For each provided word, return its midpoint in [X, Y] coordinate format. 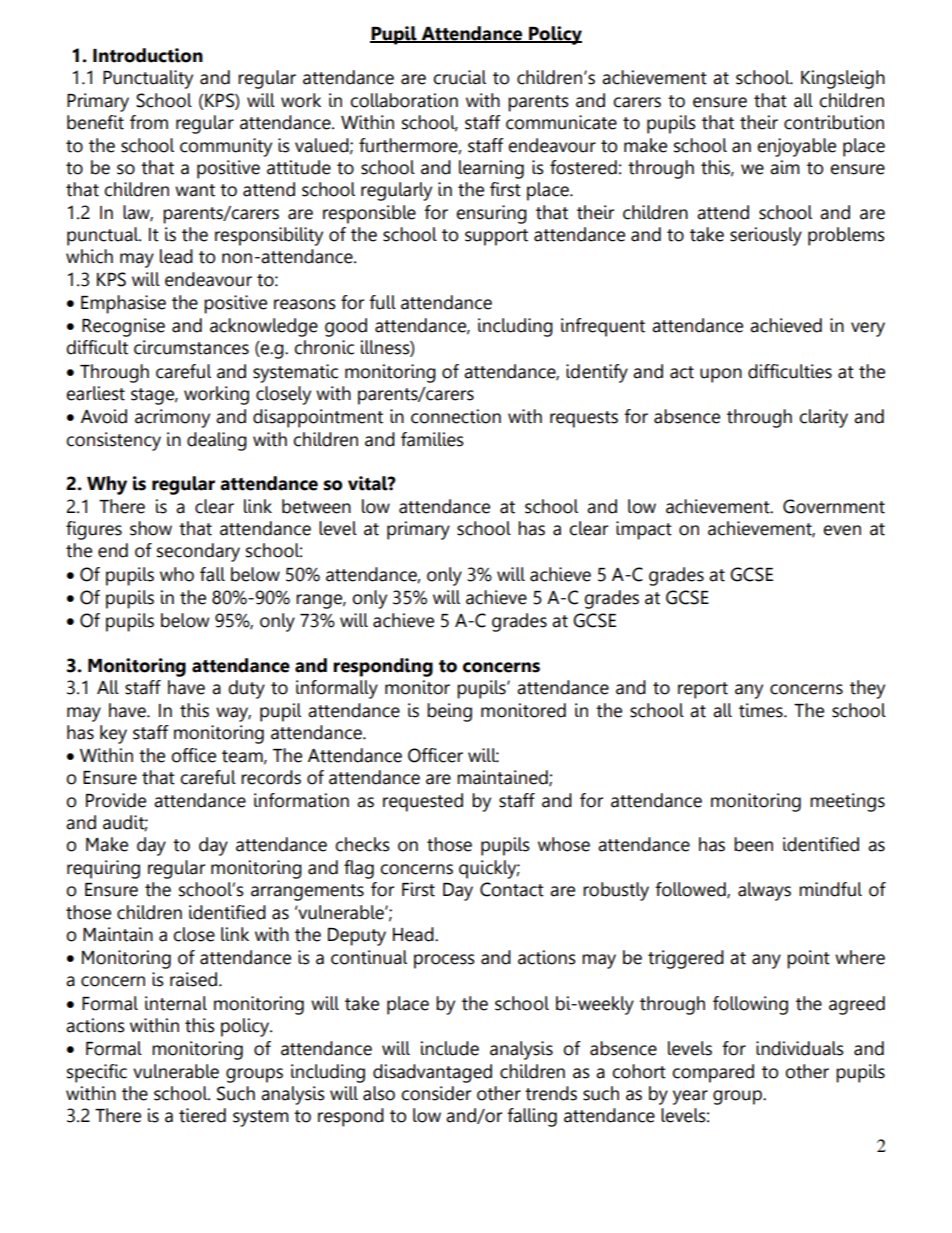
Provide [116, 800]
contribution [834, 122]
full [382, 302]
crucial [459, 77]
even [842, 530]
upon [721, 375]
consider [436, 1093]
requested [423, 802]
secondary [198, 552]
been [753, 844]
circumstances [191, 347]
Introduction [148, 55]
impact [644, 530]
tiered [202, 1115]
